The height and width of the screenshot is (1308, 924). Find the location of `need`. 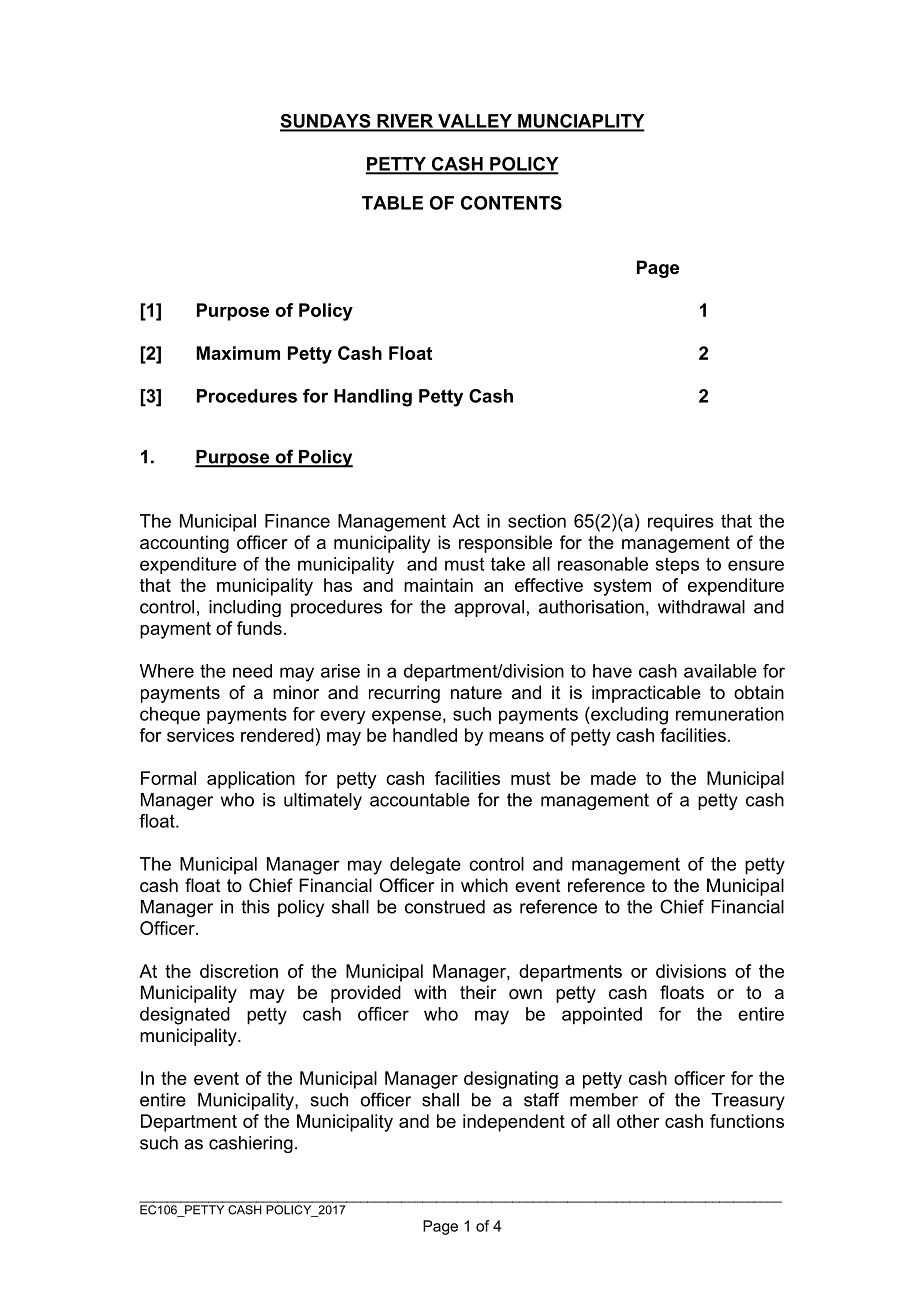

need is located at coordinates (252, 671).
